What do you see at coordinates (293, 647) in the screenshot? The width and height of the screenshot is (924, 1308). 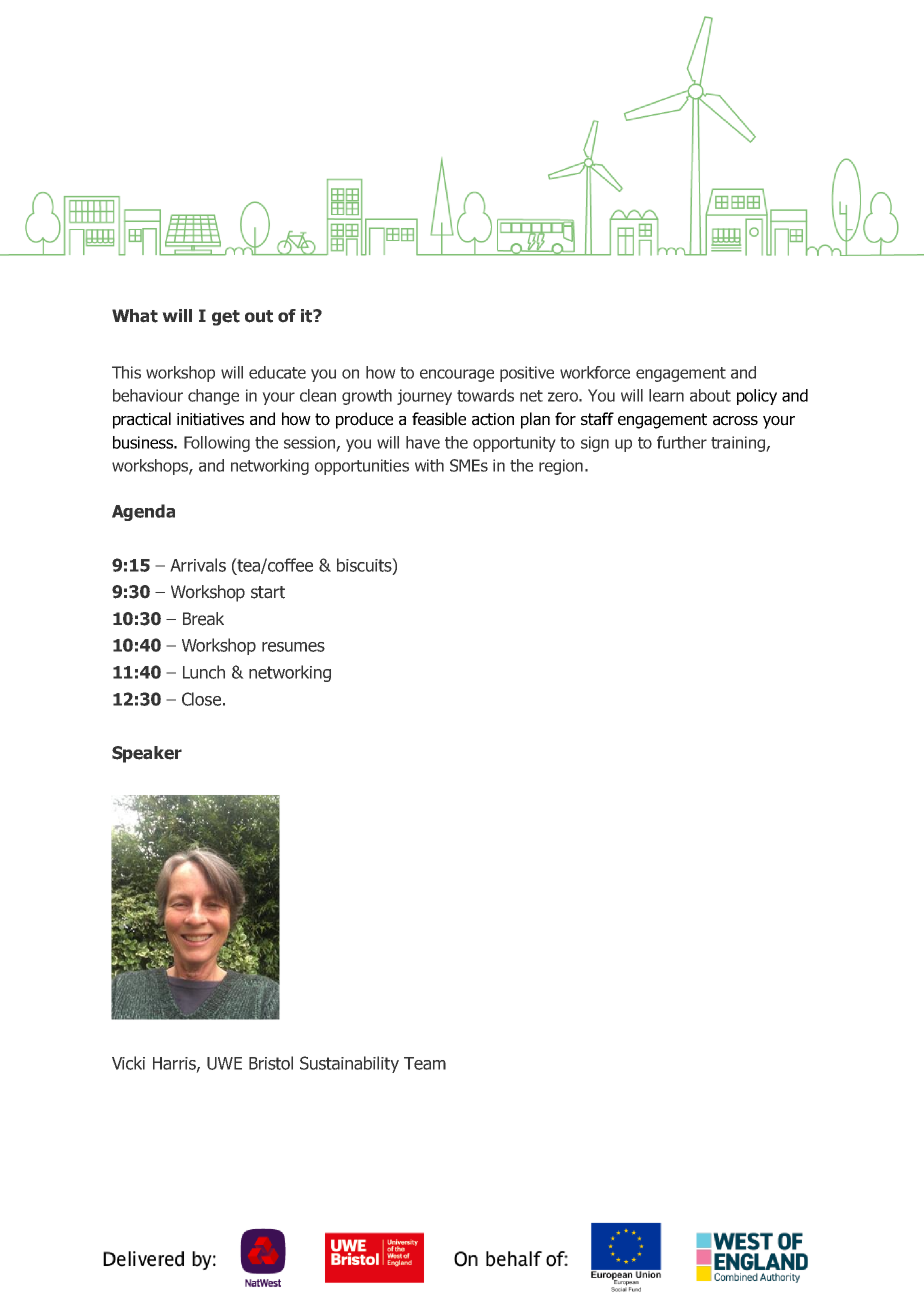 I see `resumes` at bounding box center [293, 647].
